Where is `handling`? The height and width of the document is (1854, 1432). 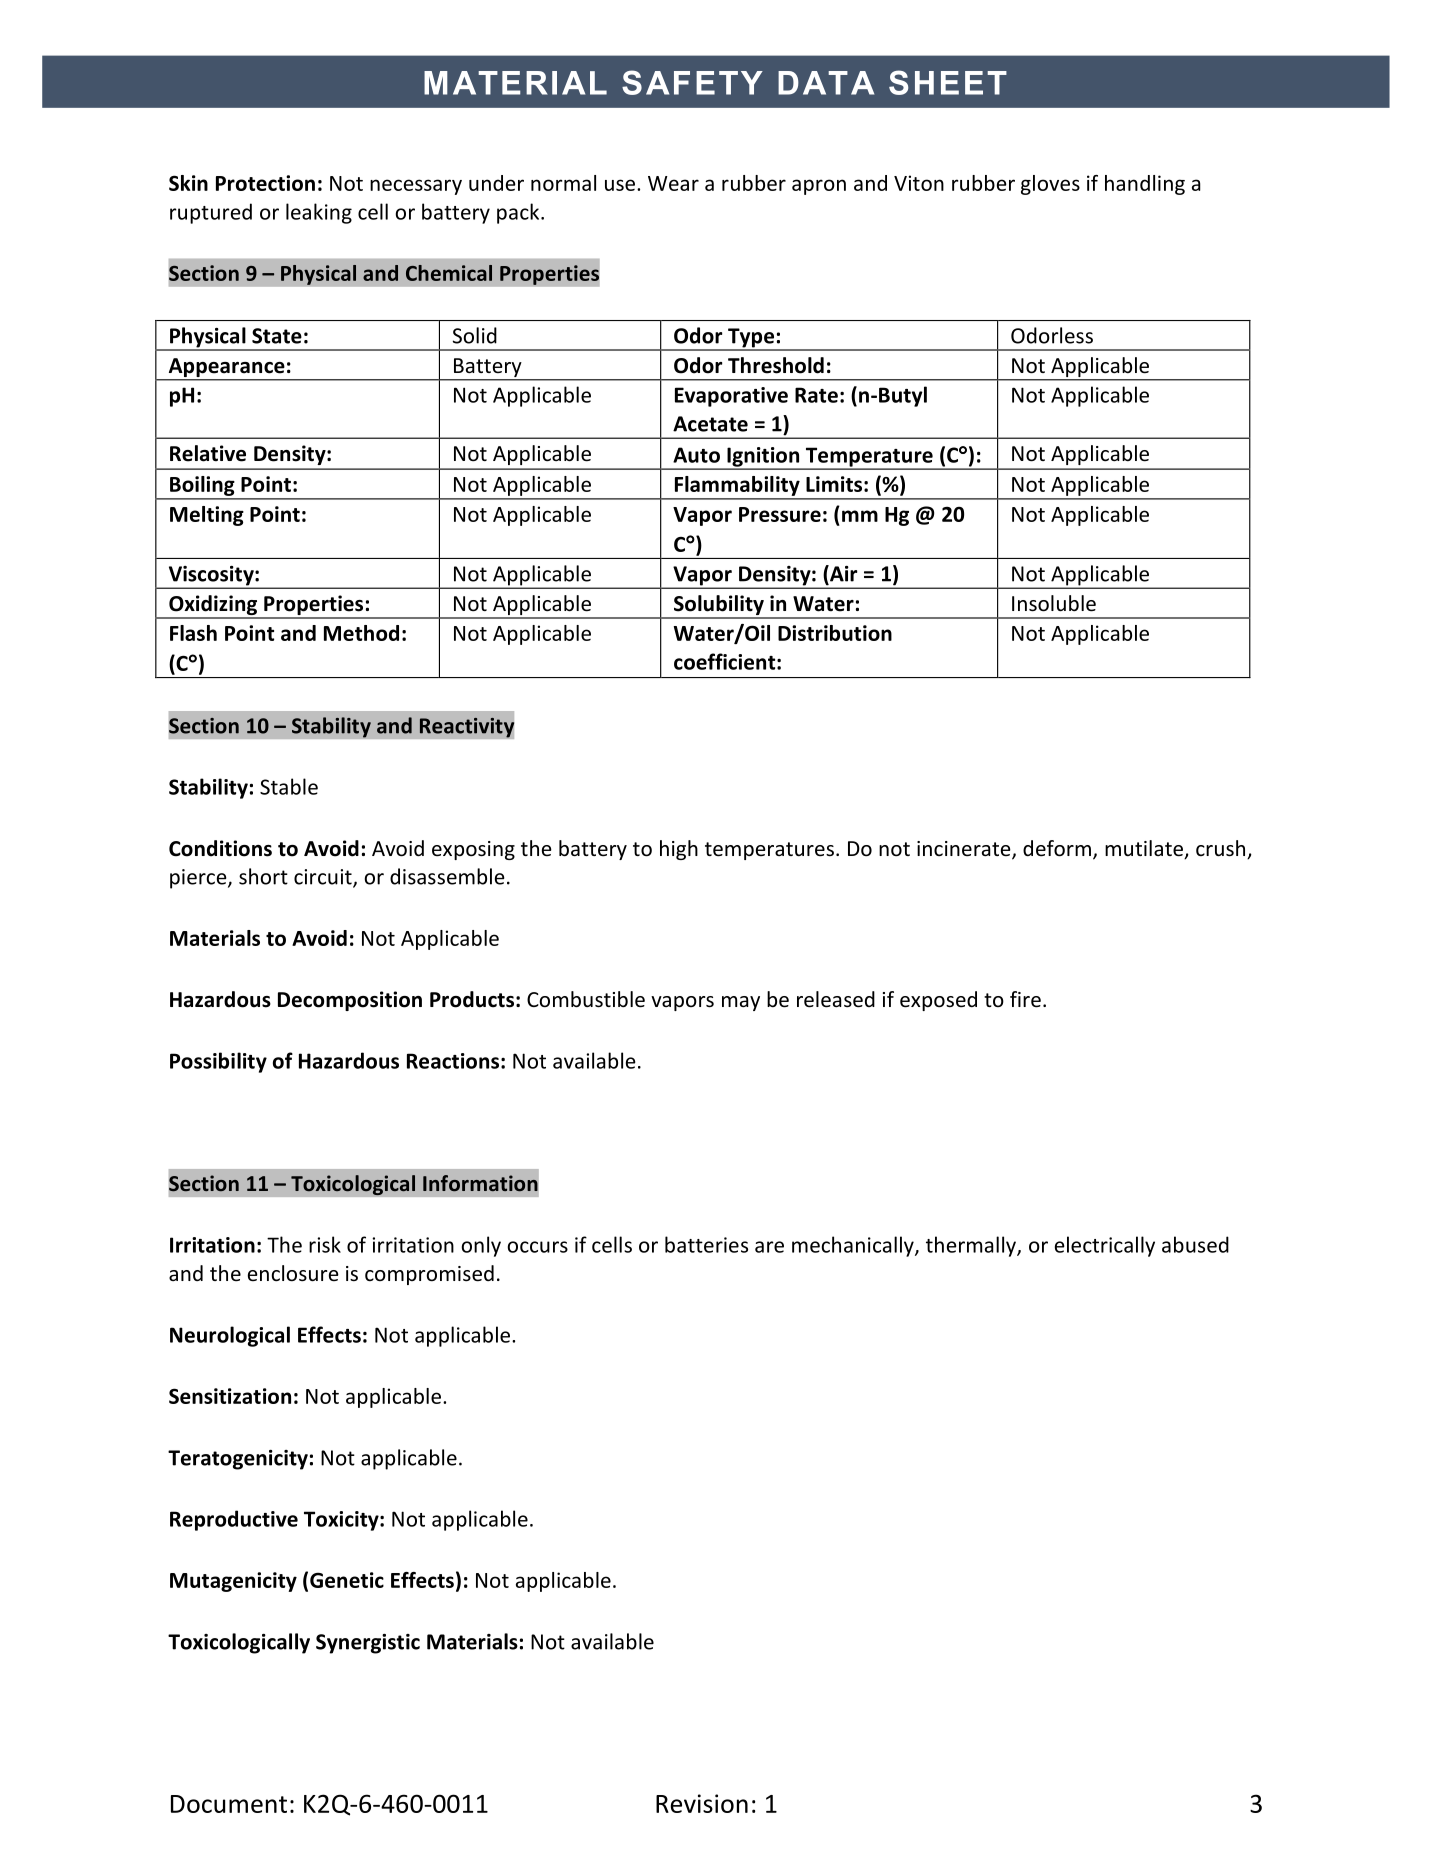
handling is located at coordinates (1145, 185).
